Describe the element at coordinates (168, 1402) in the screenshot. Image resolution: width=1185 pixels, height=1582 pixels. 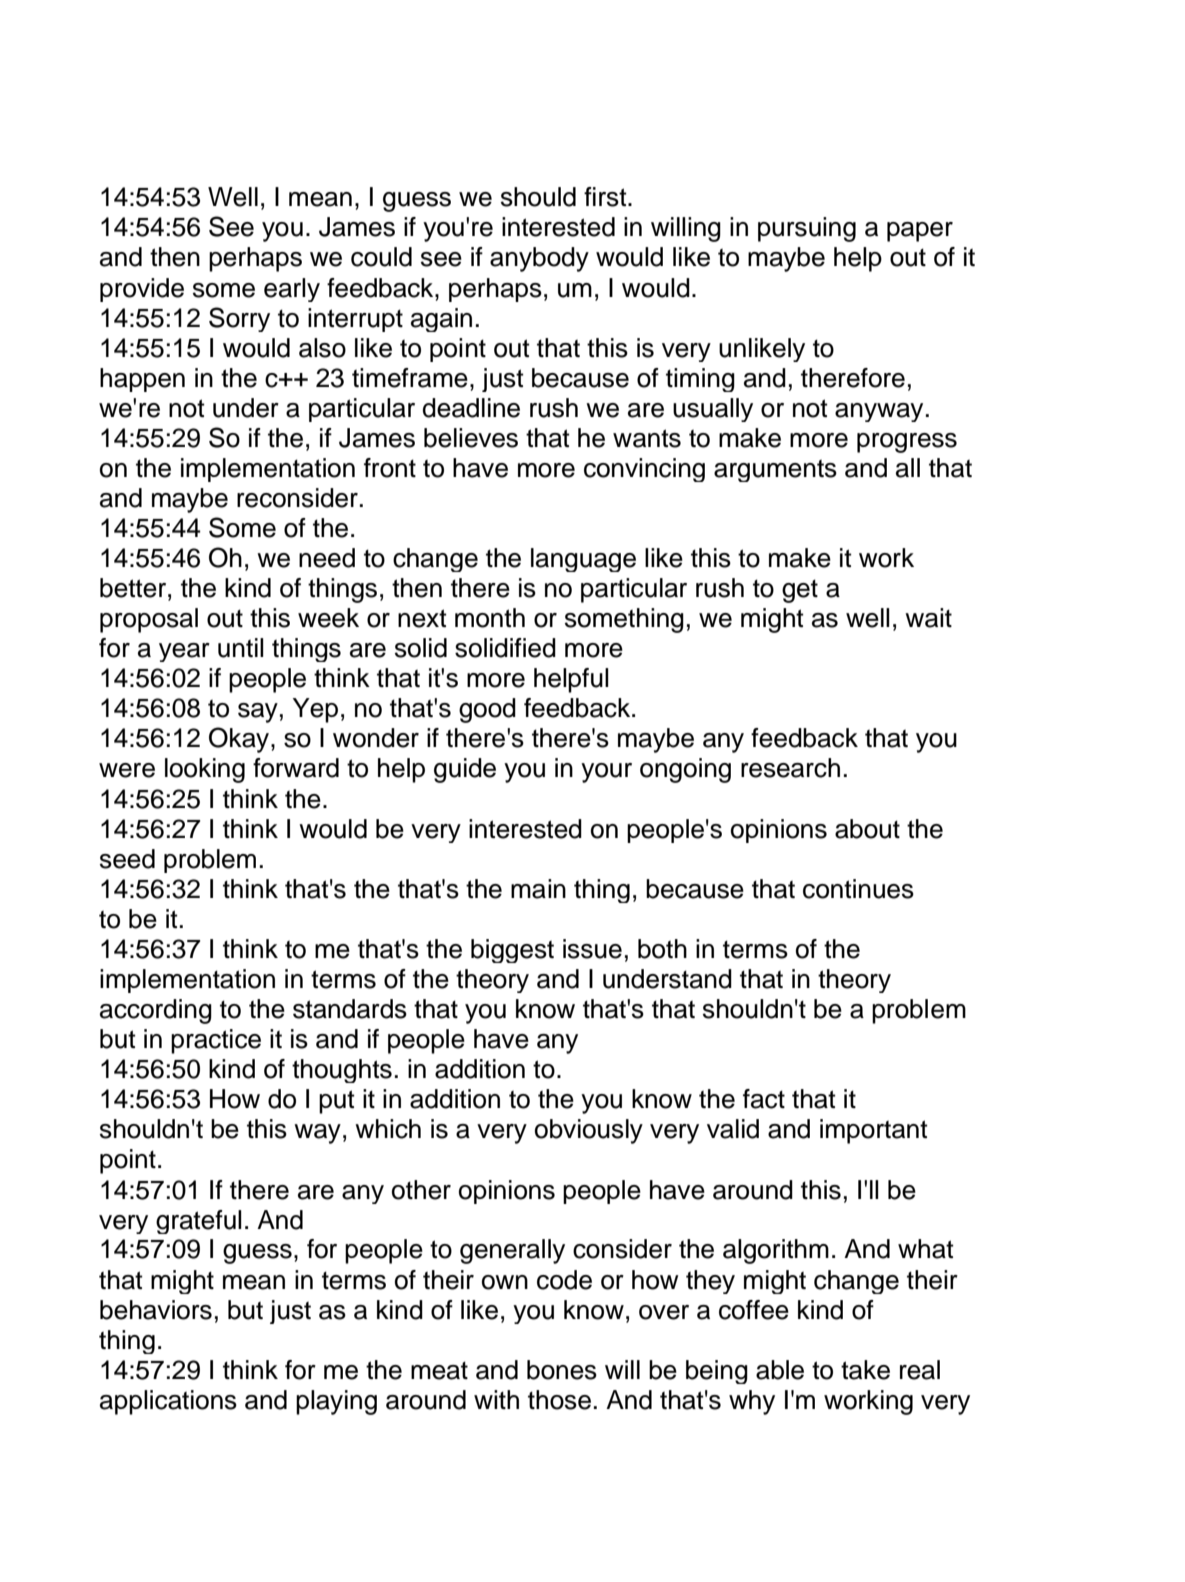
I see `applications` at that location.
